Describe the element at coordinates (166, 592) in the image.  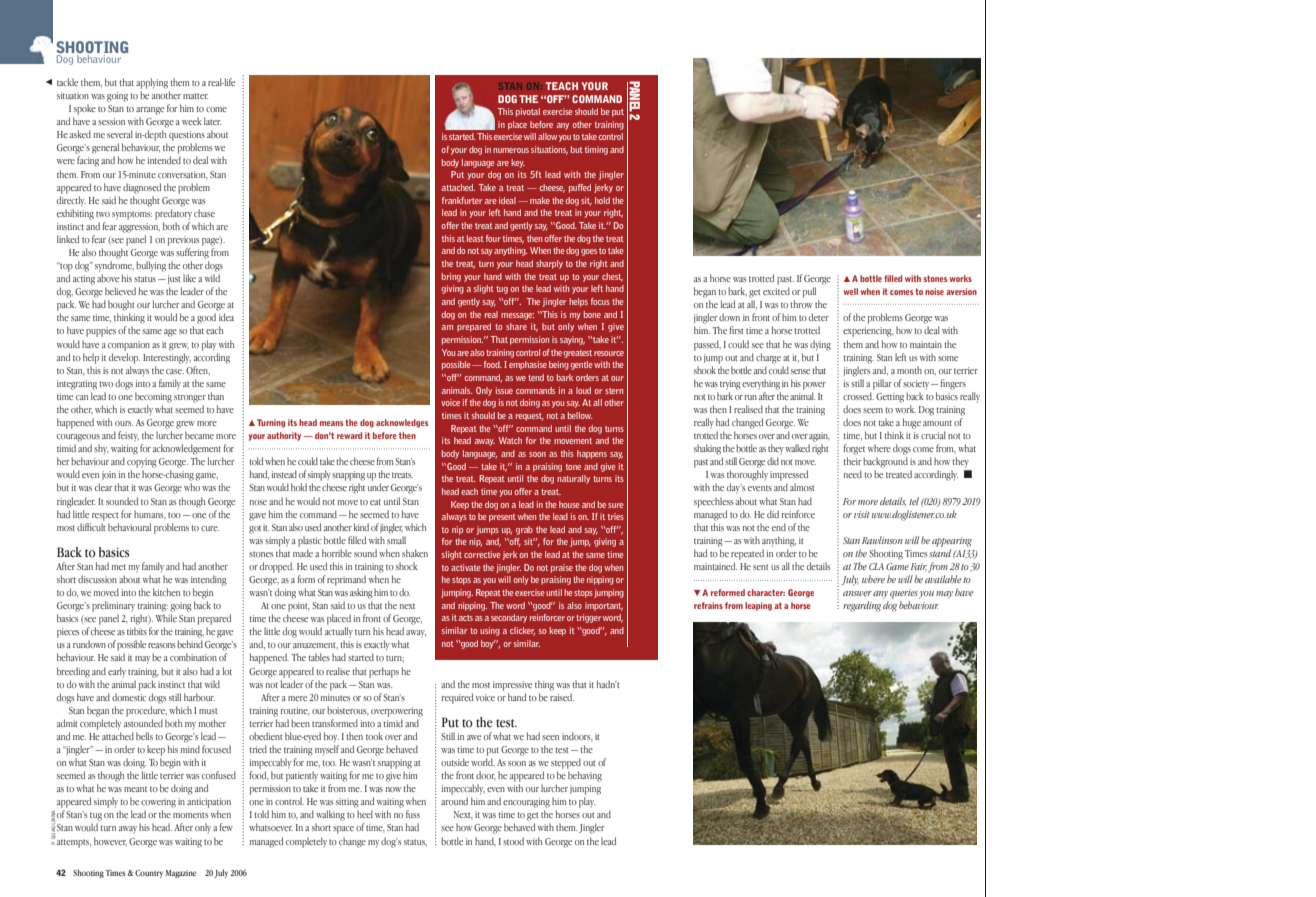
I see `kitchen` at that location.
